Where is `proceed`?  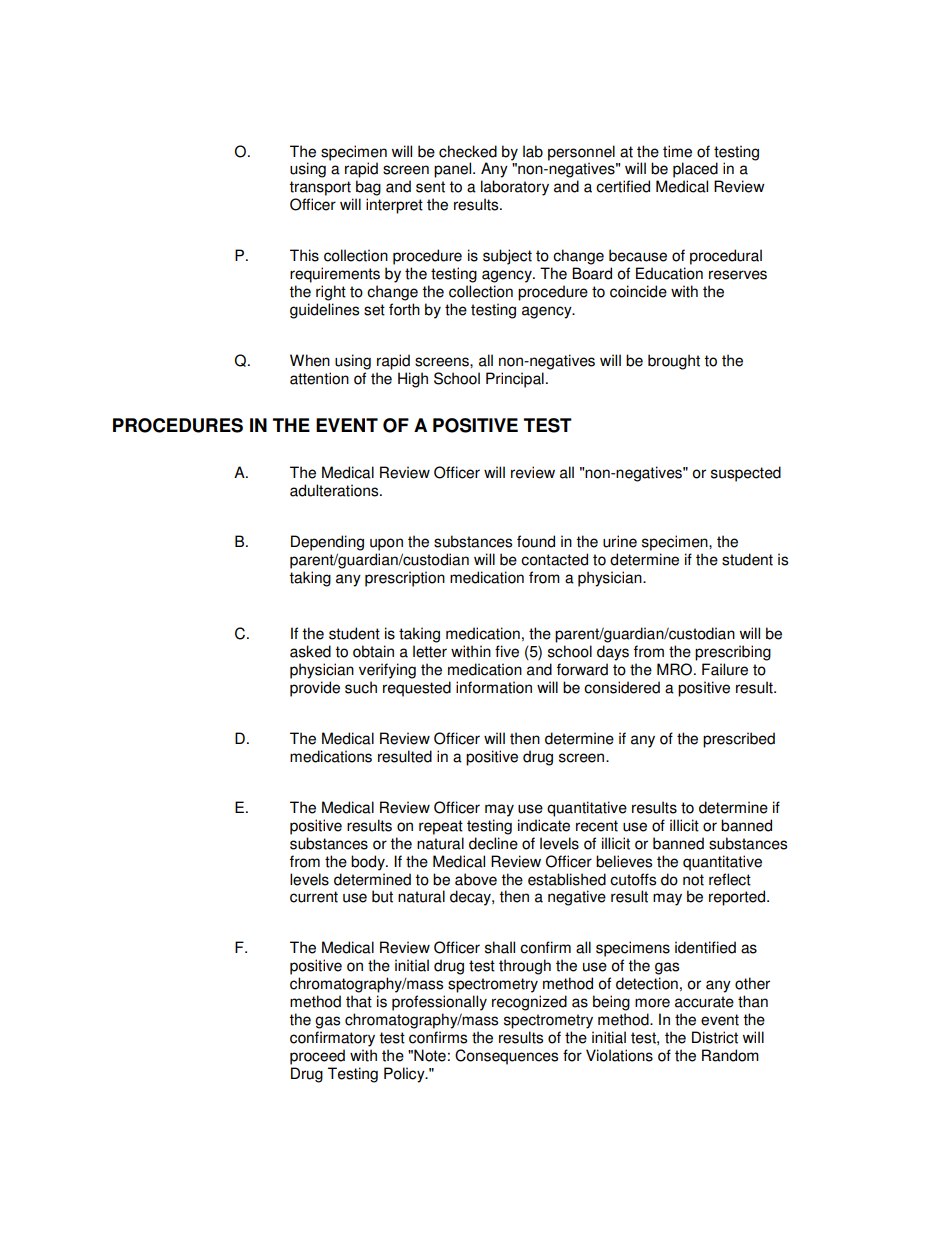
proceed is located at coordinates (317, 1057).
